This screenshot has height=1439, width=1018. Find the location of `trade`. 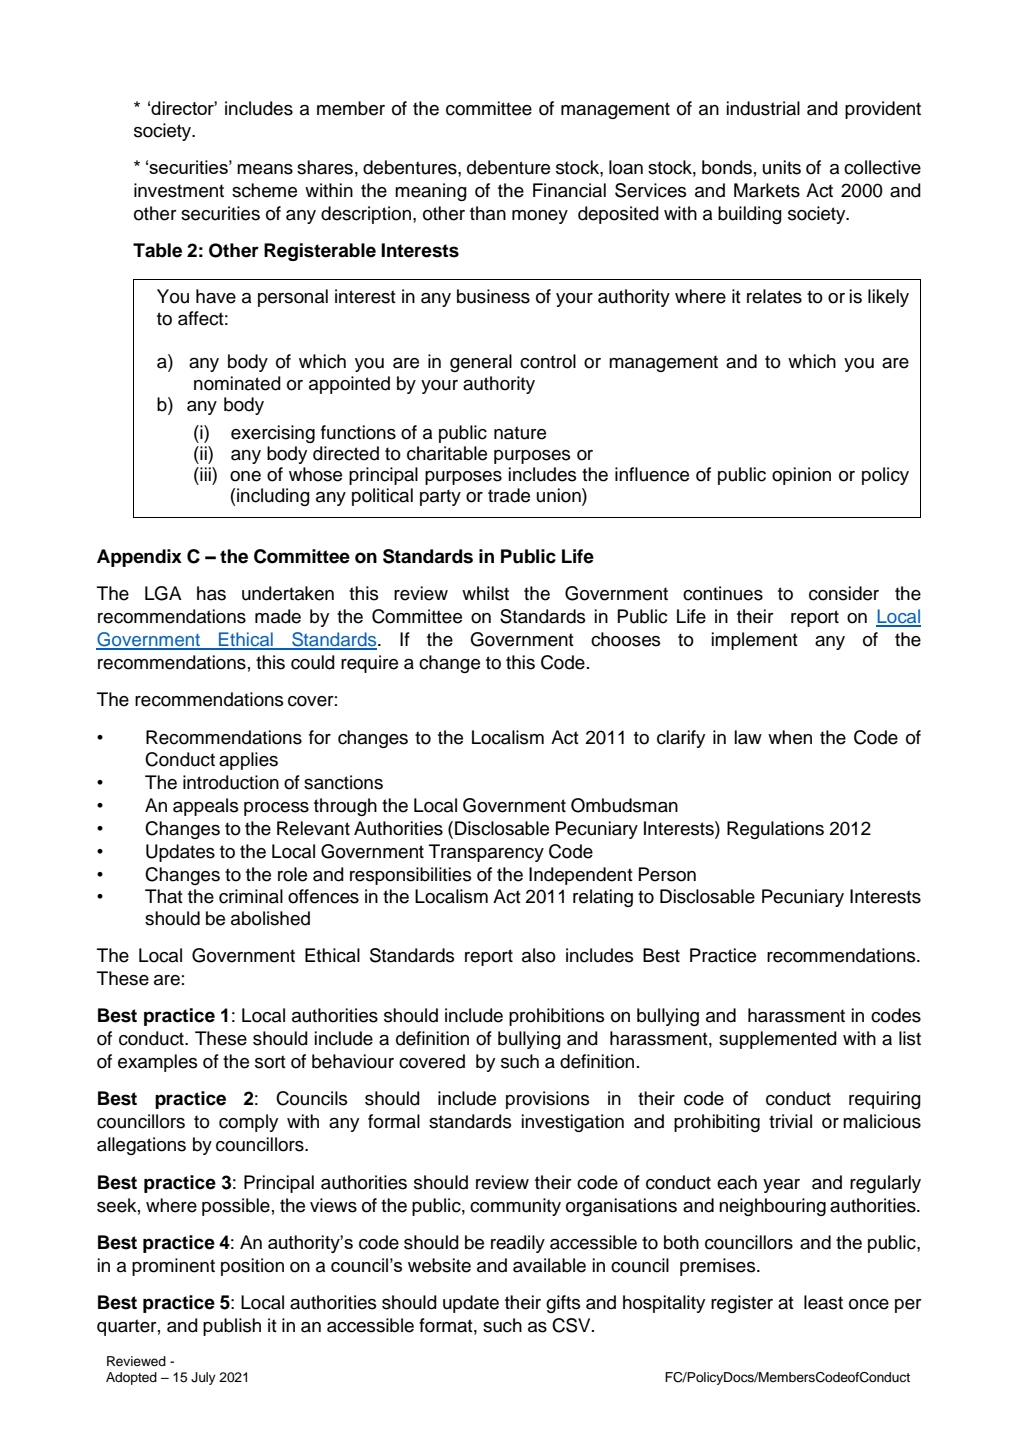

trade is located at coordinates (509, 495).
